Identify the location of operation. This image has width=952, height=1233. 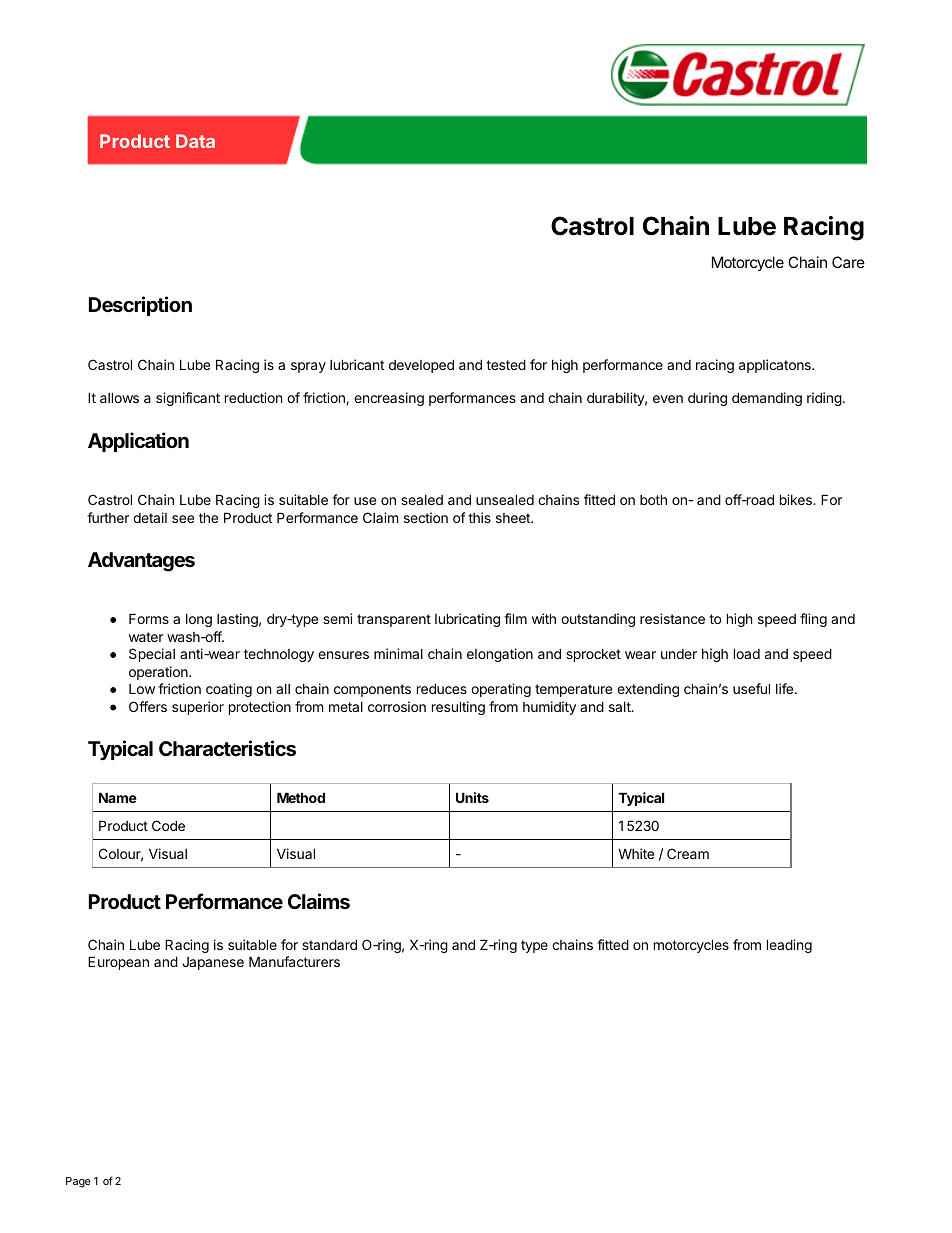
(159, 673).
